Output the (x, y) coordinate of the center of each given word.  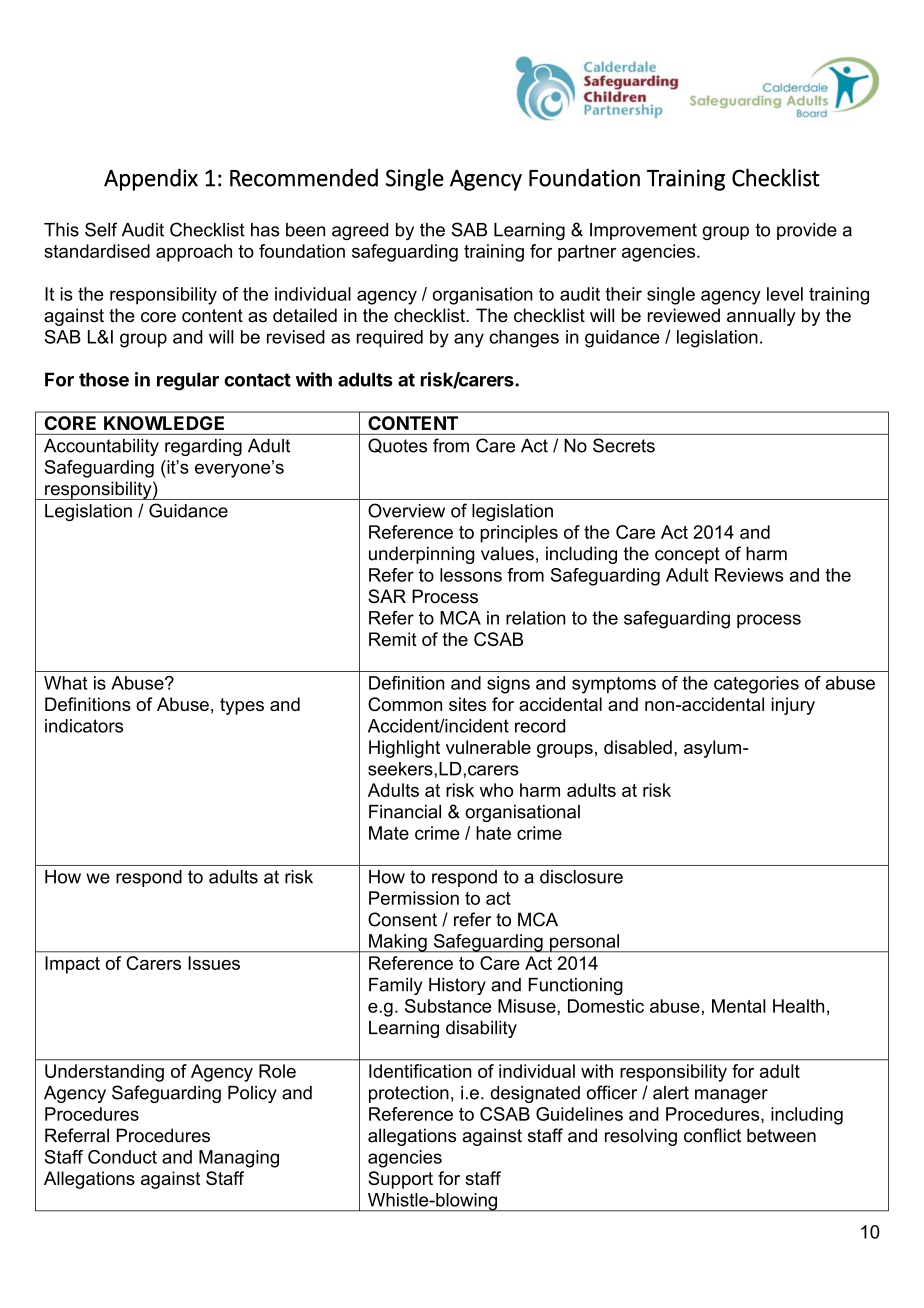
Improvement (643, 231)
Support (400, 1180)
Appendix (151, 179)
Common (405, 704)
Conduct (122, 1157)
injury (793, 706)
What (65, 683)
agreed (360, 231)
